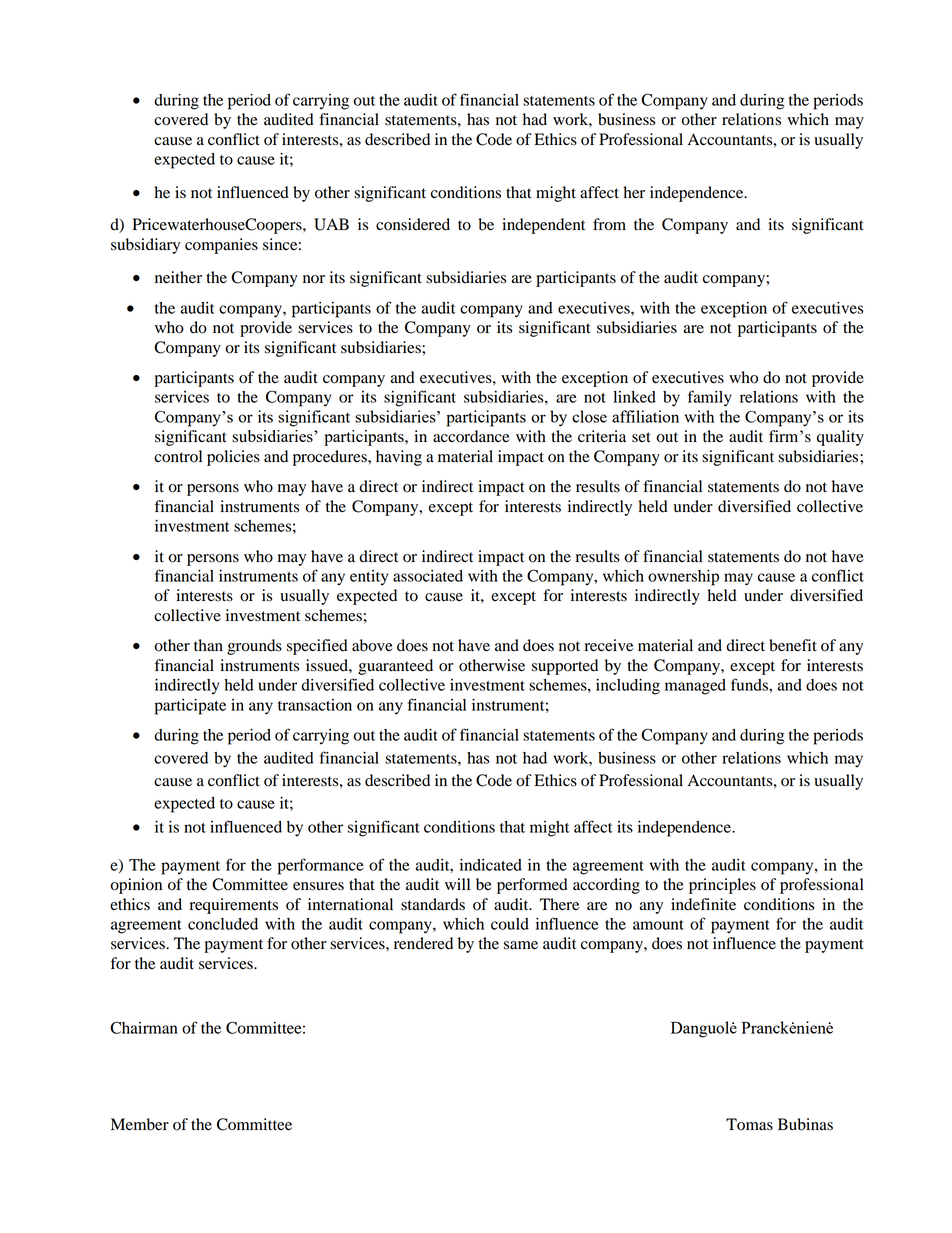 This screenshot has width=952, height=1233. I want to click on from, so click(609, 224).
